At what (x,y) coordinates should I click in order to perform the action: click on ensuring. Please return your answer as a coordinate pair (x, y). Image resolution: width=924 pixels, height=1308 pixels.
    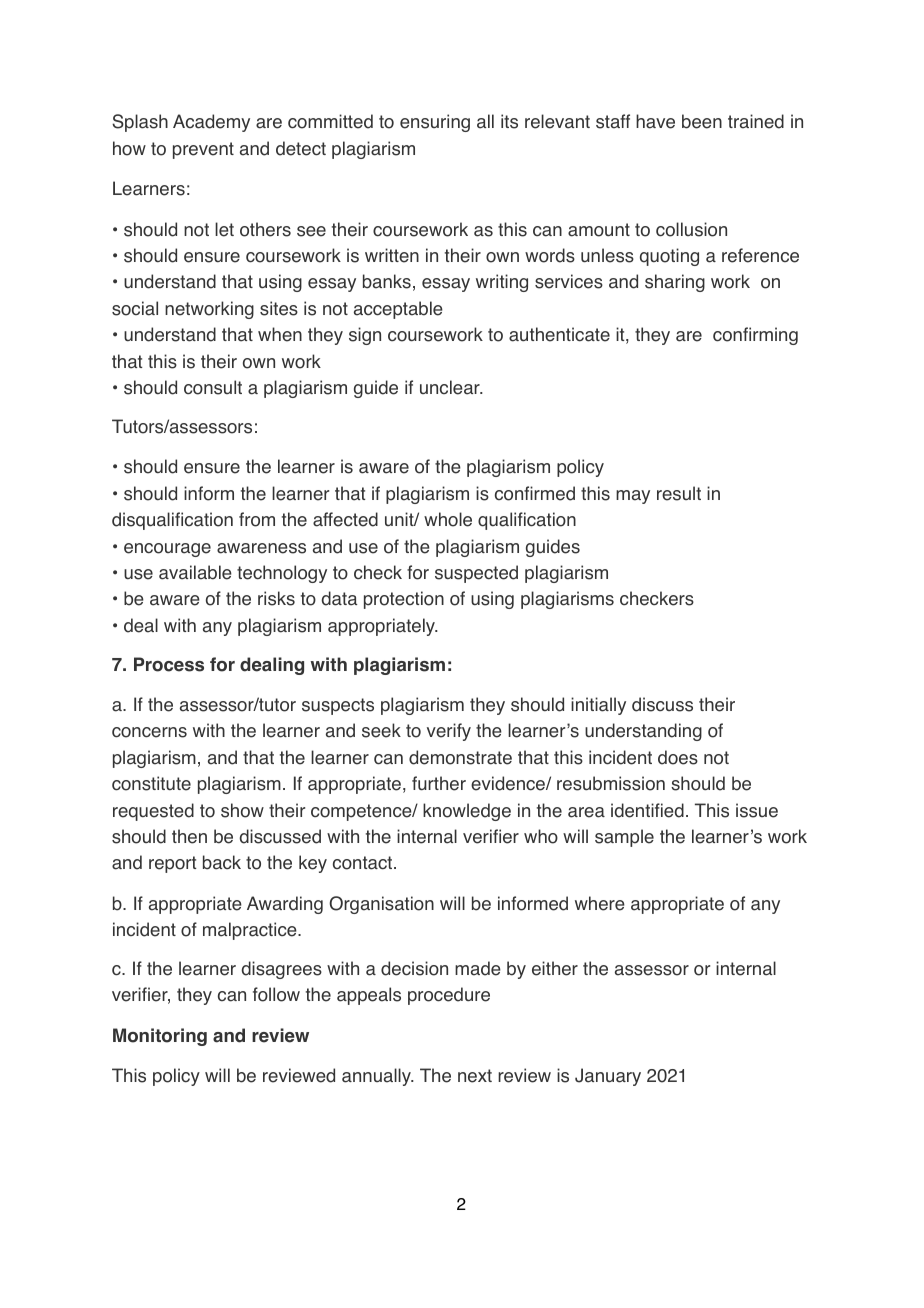
    Looking at the image, I should click on (435, 123).
